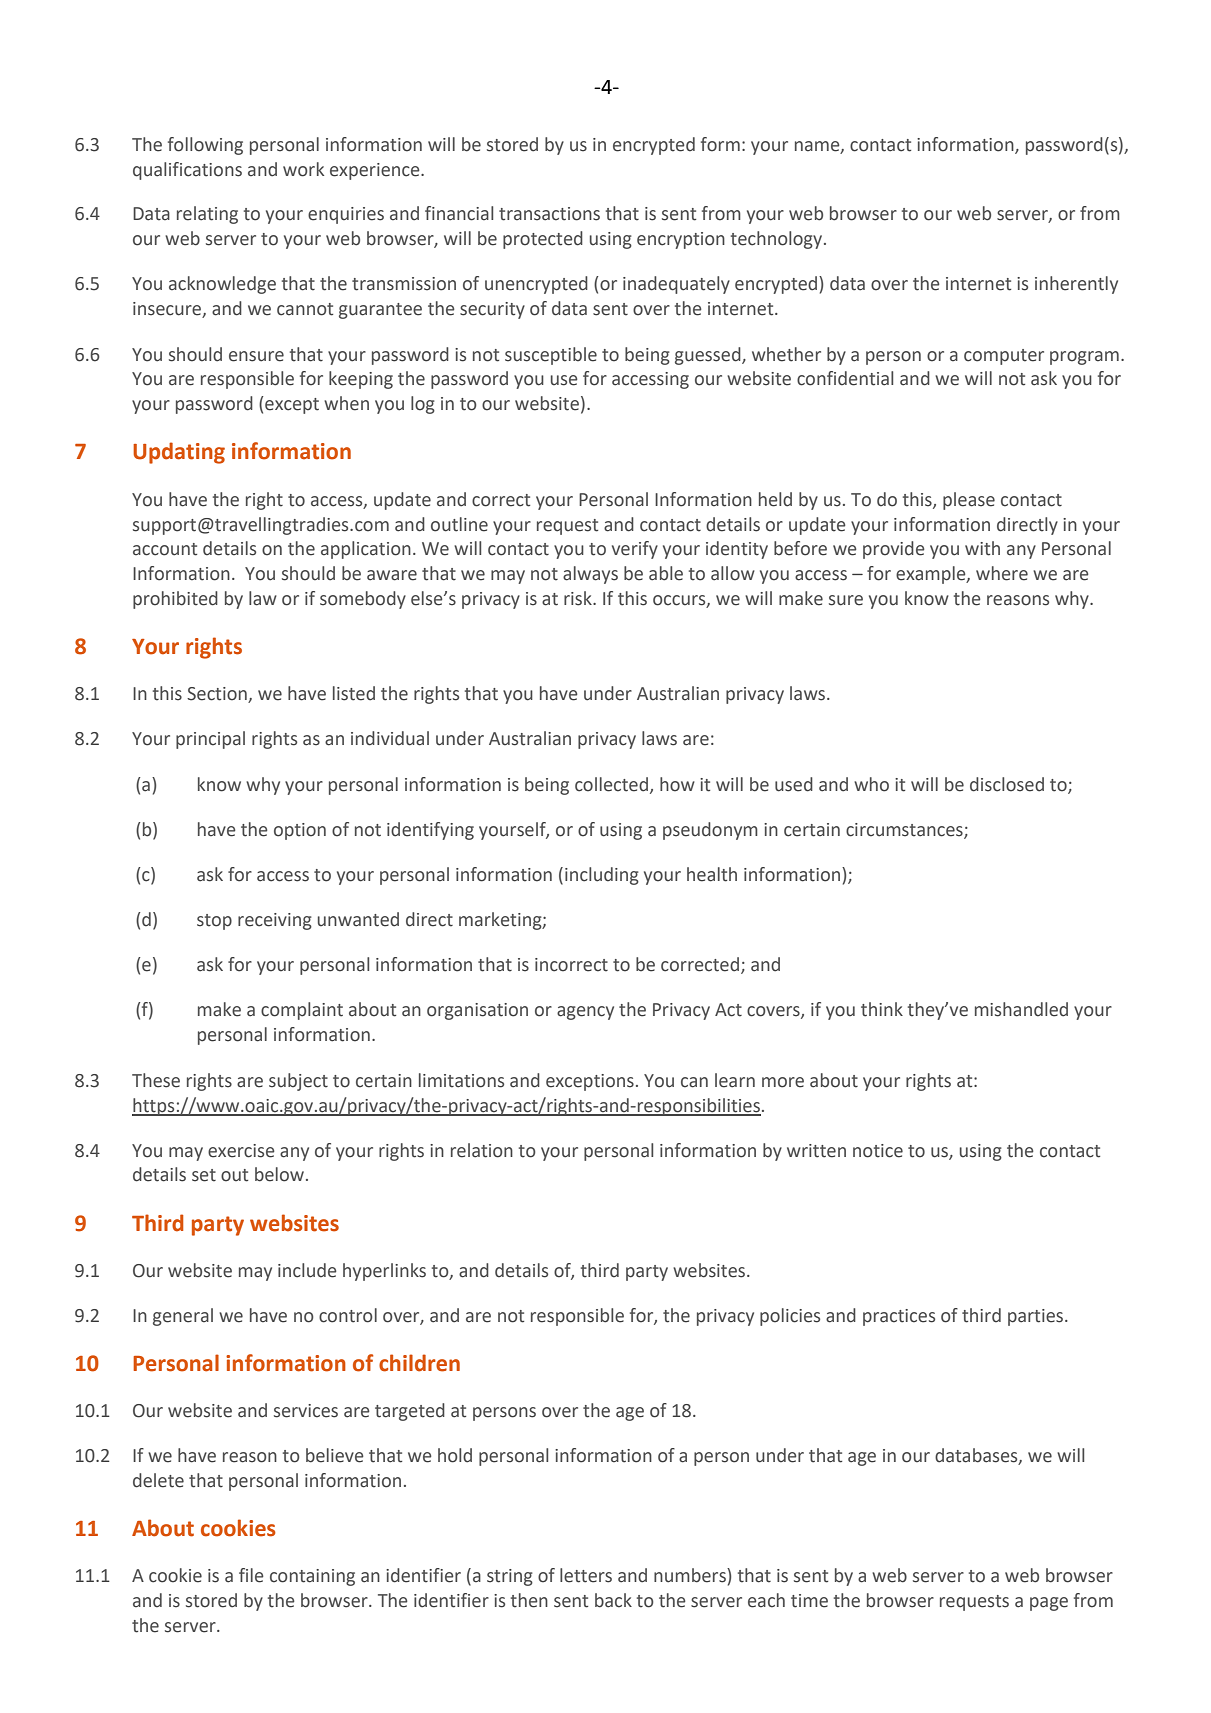 The height and width of the screenshot is (1713, 1211). Describe the element at coordinates (586, 1575) in the screenshot. I see `letters` at that location.
